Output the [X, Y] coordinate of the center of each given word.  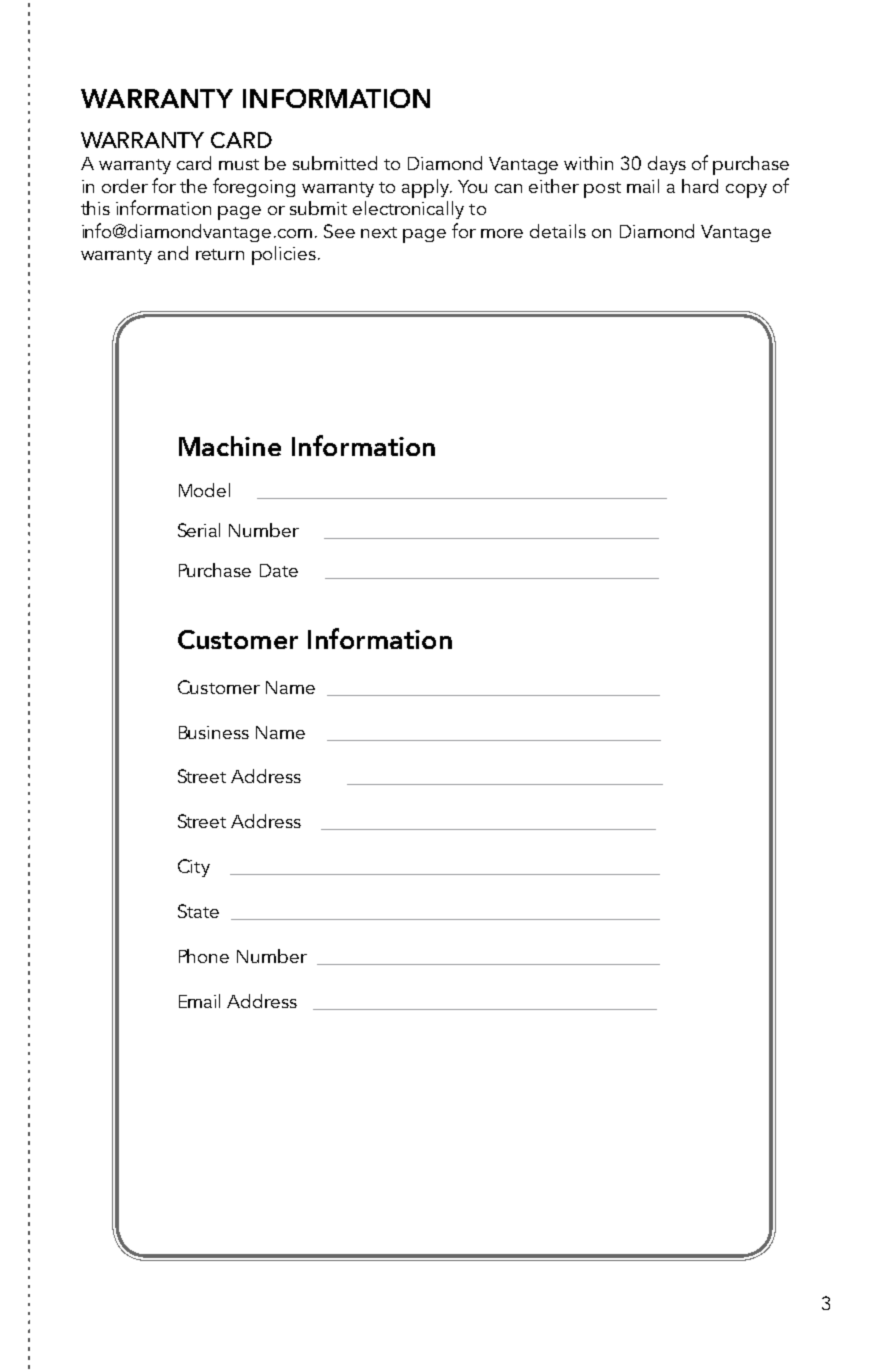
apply [427, 188]
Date [279, 570]
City [194, 868]
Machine [230, 446]
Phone [204, 956]
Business [214, 732]
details [558, 231]
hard [700, 186]
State [198, 911]
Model [204, 490]
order [125, 186]
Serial [199, 530]
